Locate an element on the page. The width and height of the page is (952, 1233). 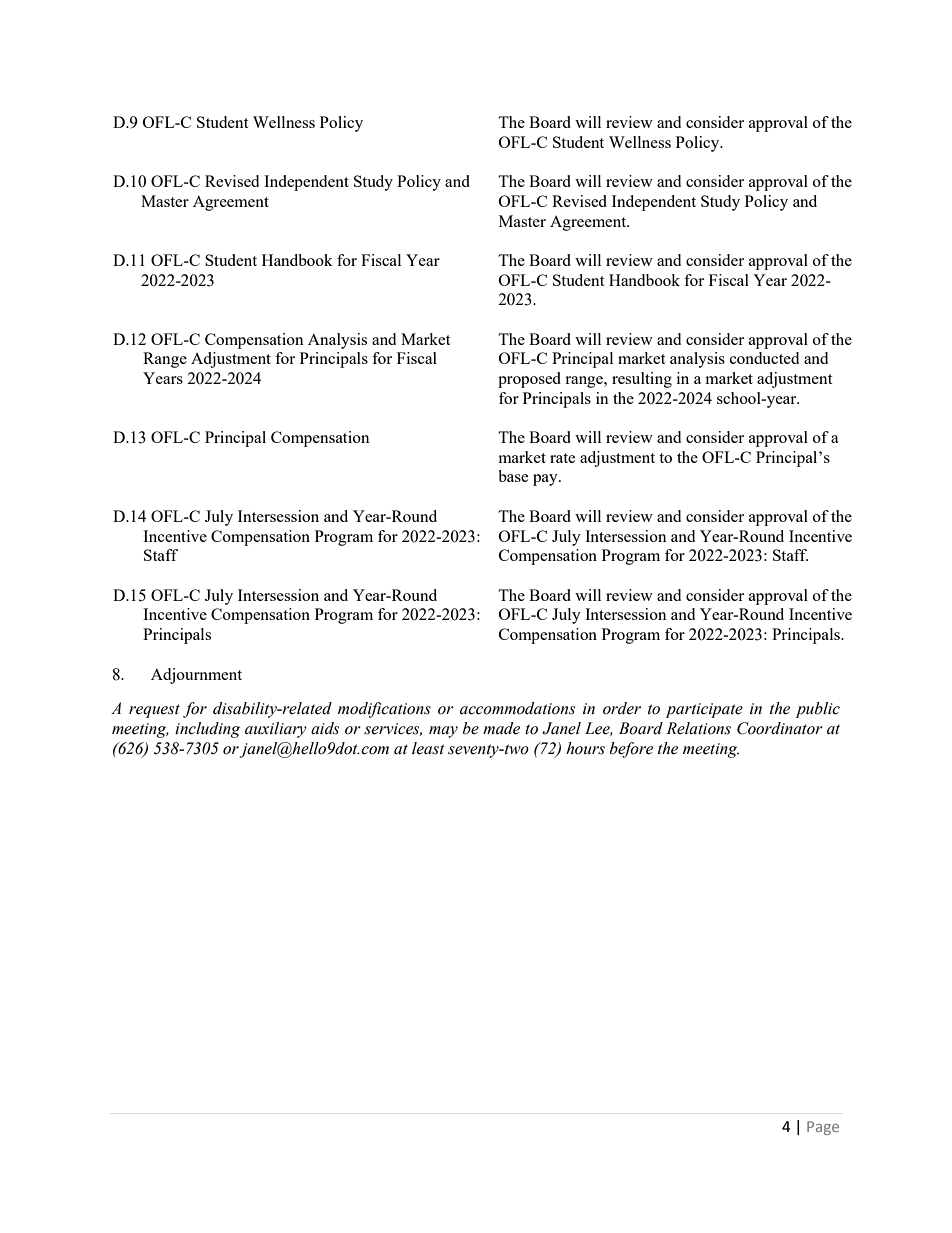
least is located at coordinates (428, 748).
